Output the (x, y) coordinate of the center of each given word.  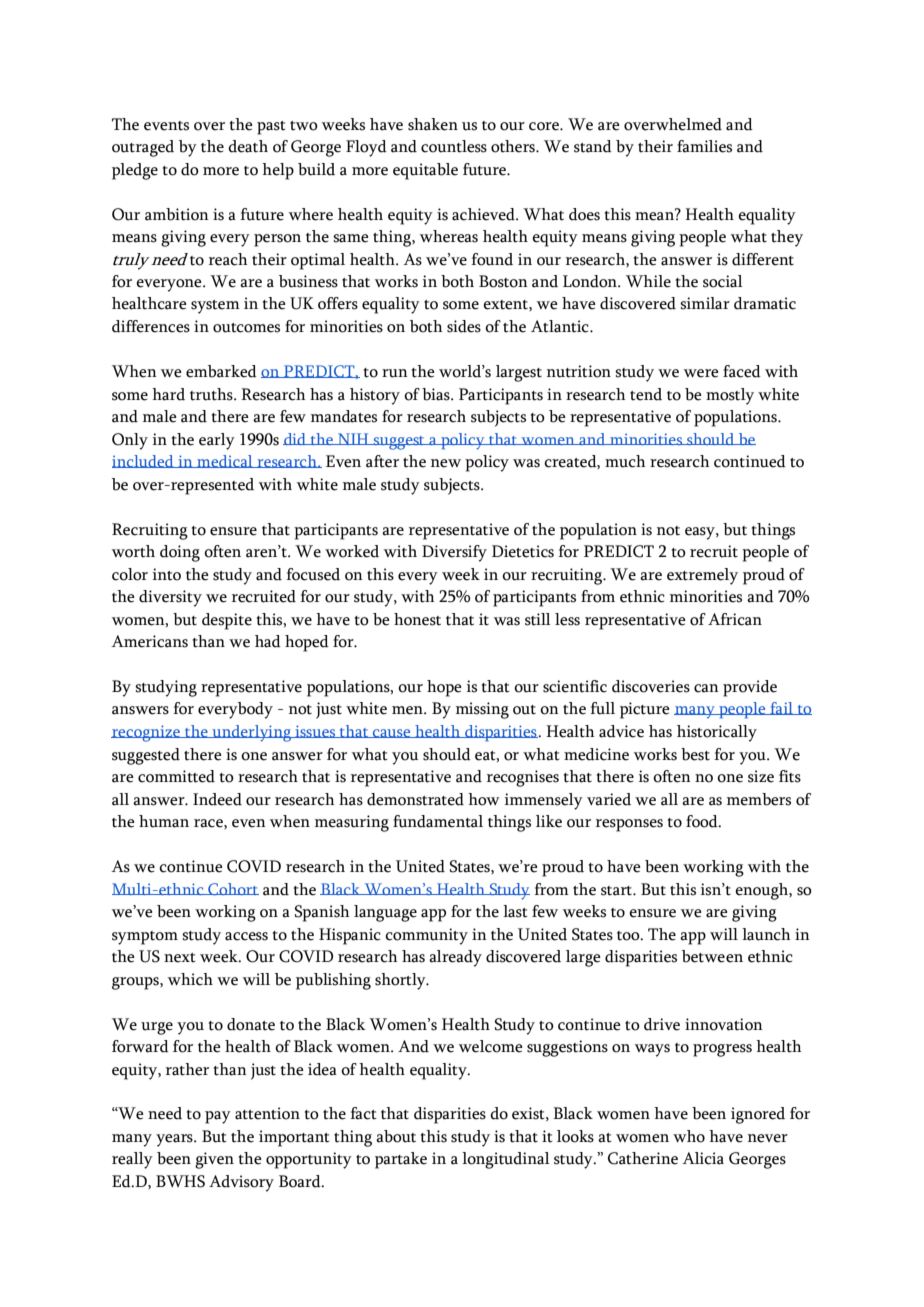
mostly (730, 396)
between (712, 956)
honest (417, 619)
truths (212, 394)
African (735, 619)
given (214, 1160)
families (704, 146)
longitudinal (506, 1160)
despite (227, 621)
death (248, 146)
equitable (425, 171)
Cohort (232, 889)
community (426, 936)
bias (437, 394)
